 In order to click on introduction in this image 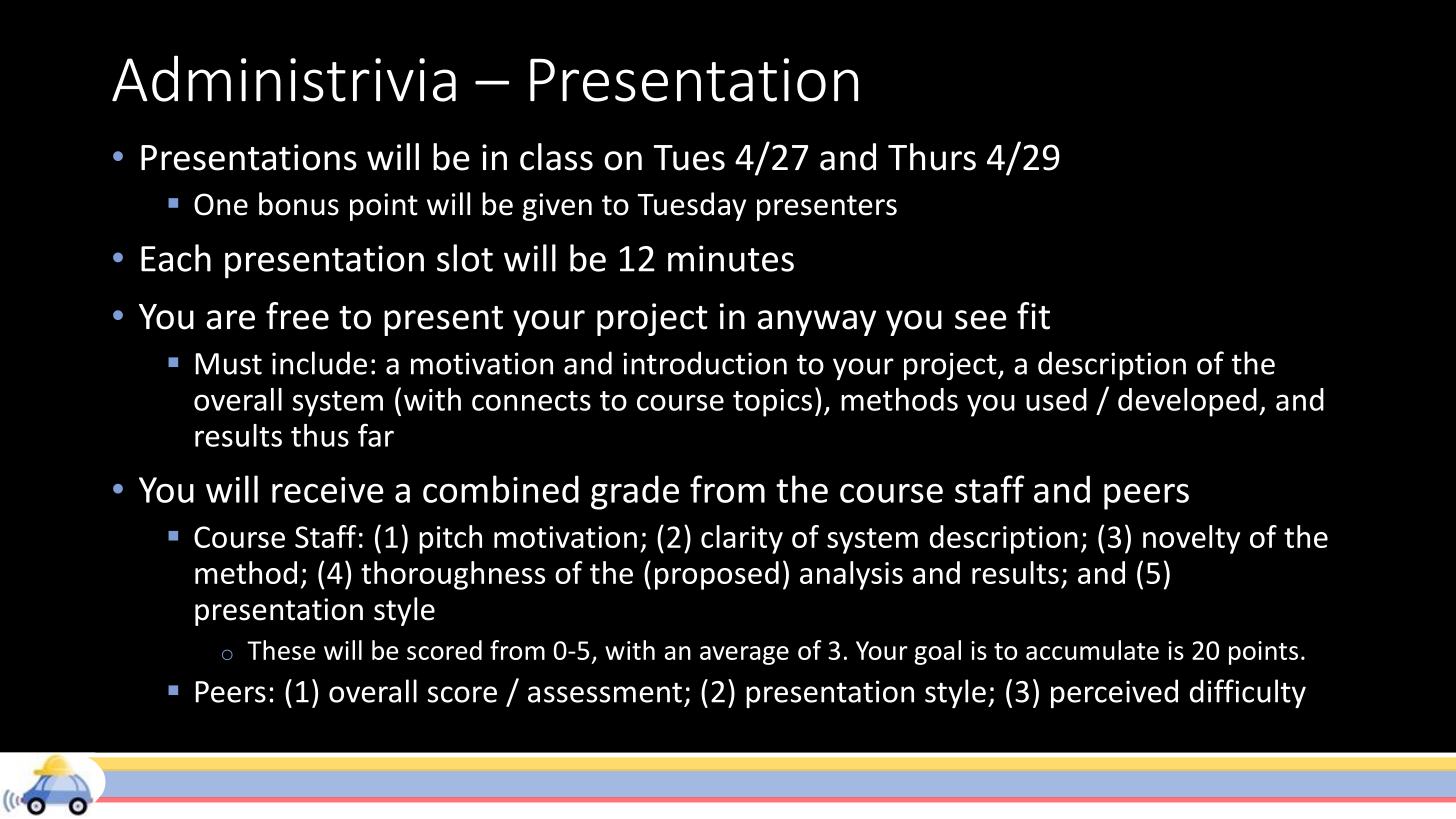, I will do `click(705, 363)`.
